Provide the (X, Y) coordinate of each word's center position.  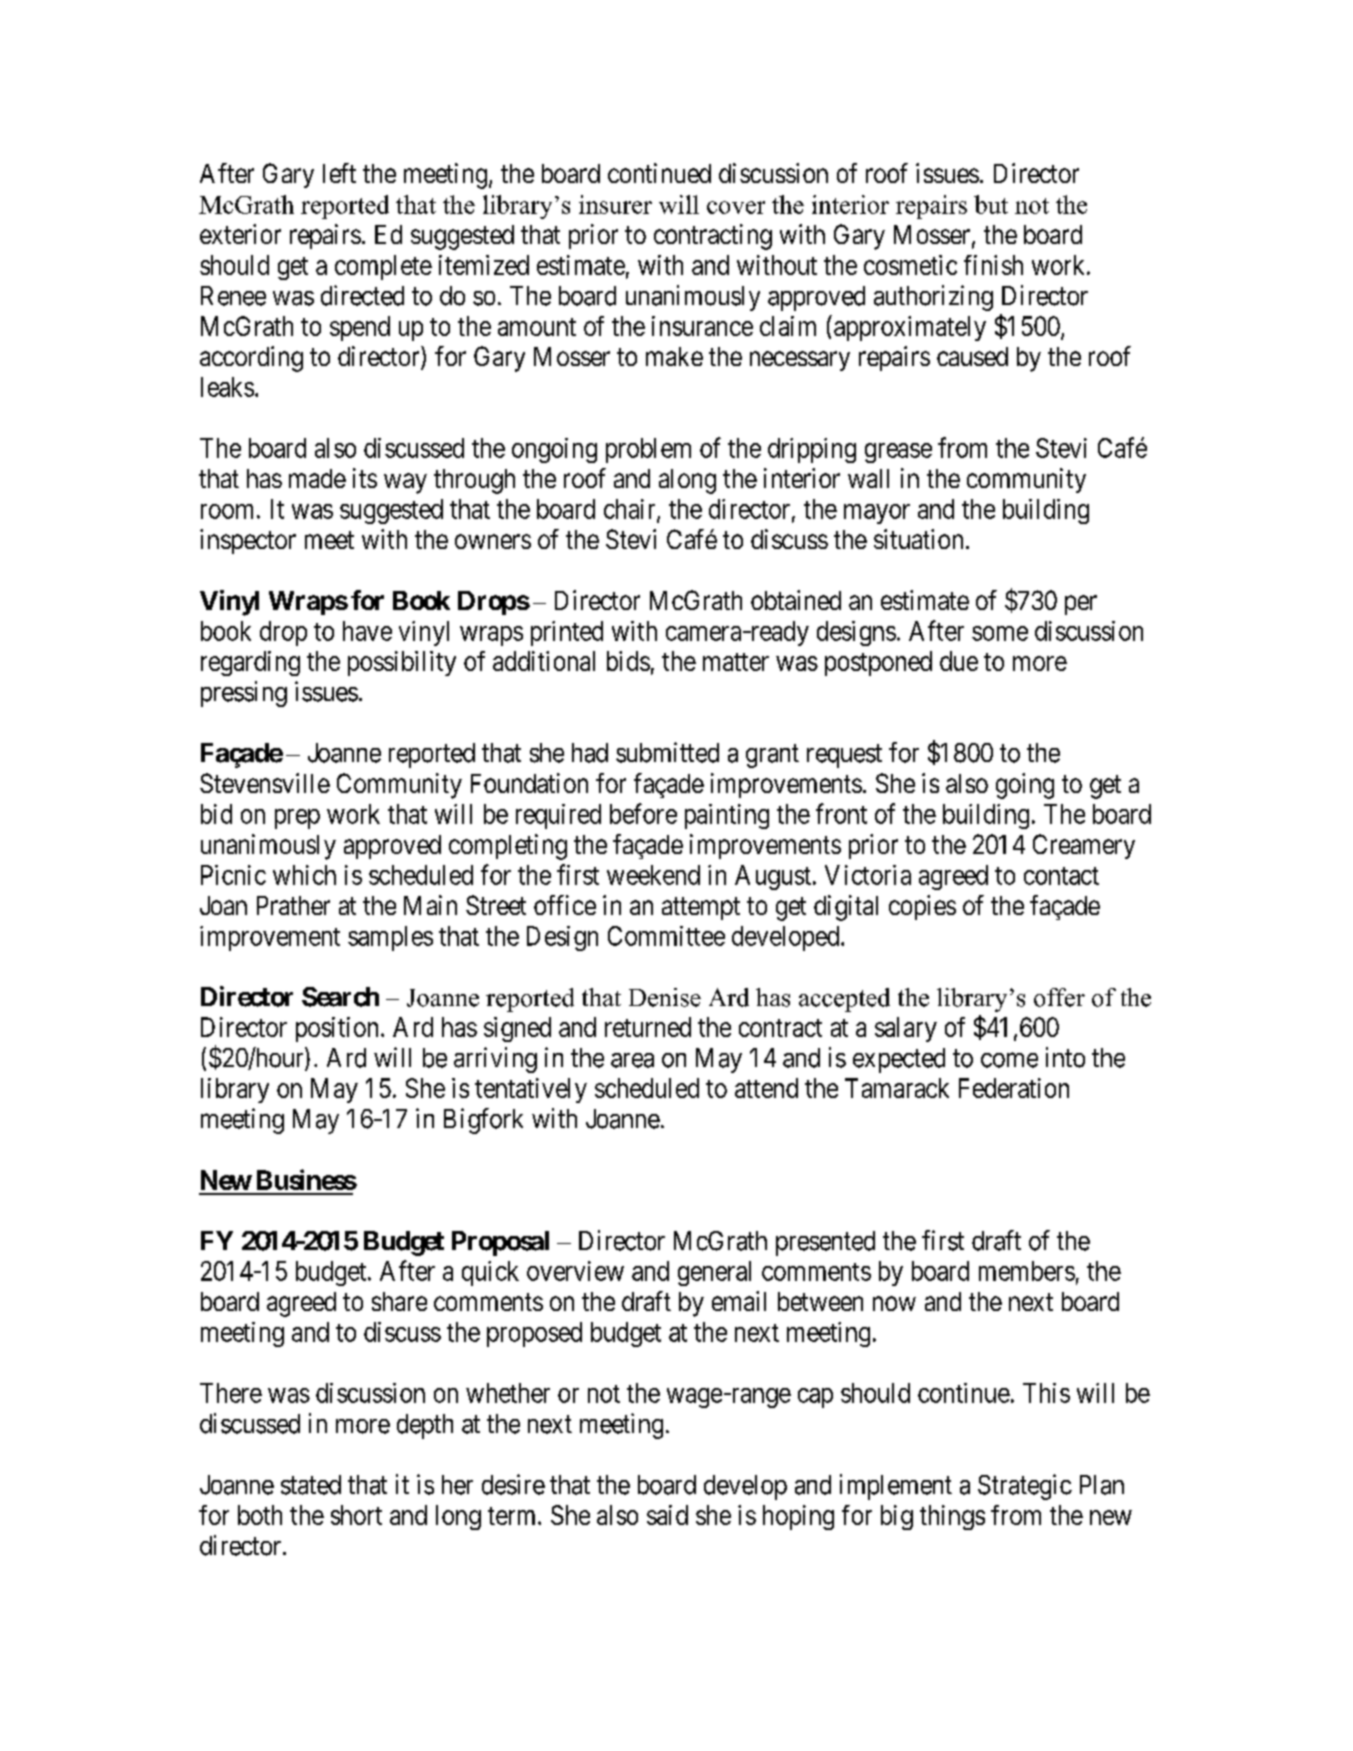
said (667, 1515)
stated (311, 1485)
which (304, 875)
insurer (615, 204)
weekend (653, 875)
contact (1061, 876)
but (991, 204)
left (339, 173)
